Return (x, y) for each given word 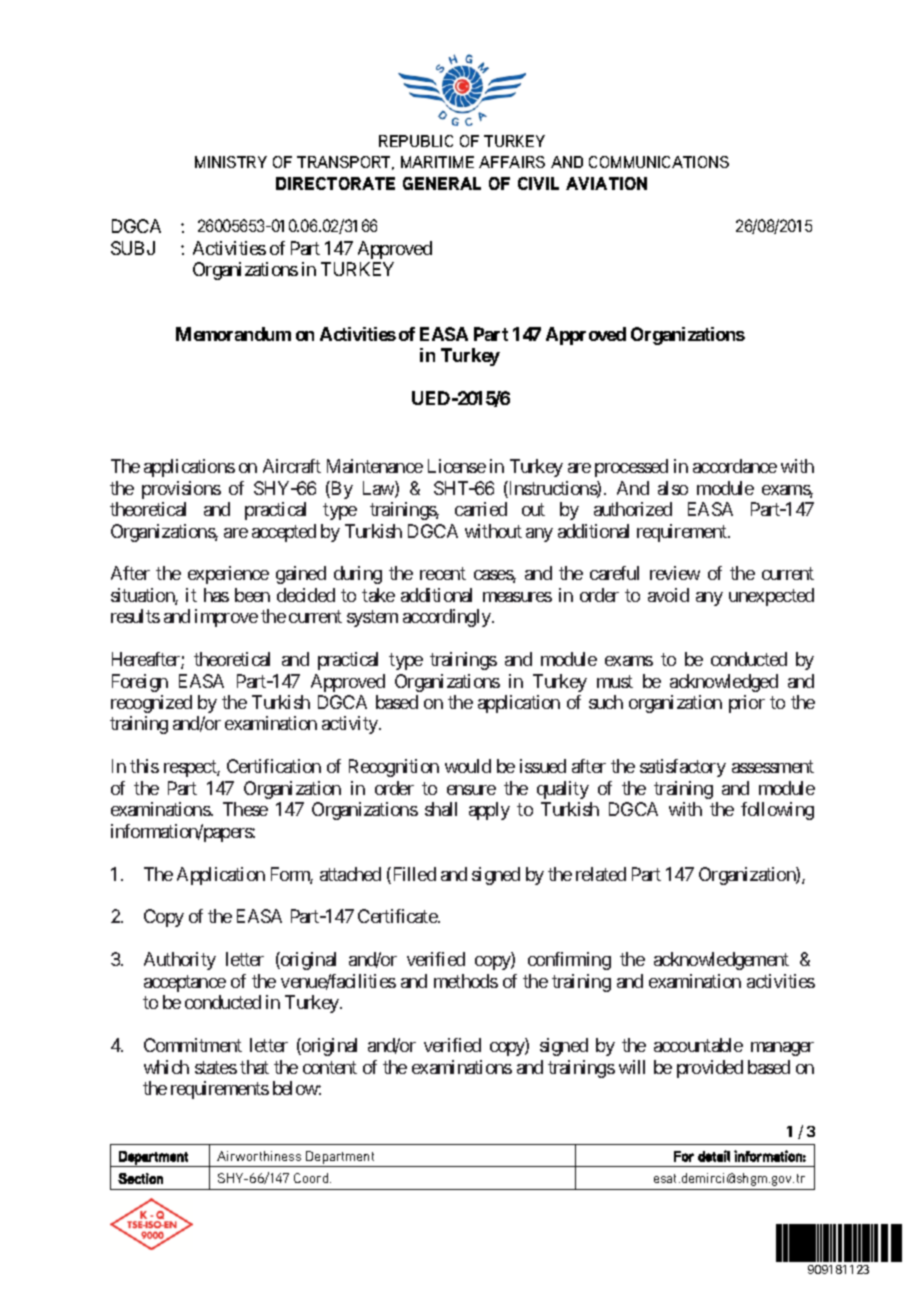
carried (481, 509)
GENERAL (442, 183)
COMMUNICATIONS (659, 162)
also (673, 488)
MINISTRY (231, 162)
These (245, 809)
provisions (181, 490)
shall (441, 809)
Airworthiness (259, 1156)
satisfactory (683, 768)
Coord (312, 1178)
